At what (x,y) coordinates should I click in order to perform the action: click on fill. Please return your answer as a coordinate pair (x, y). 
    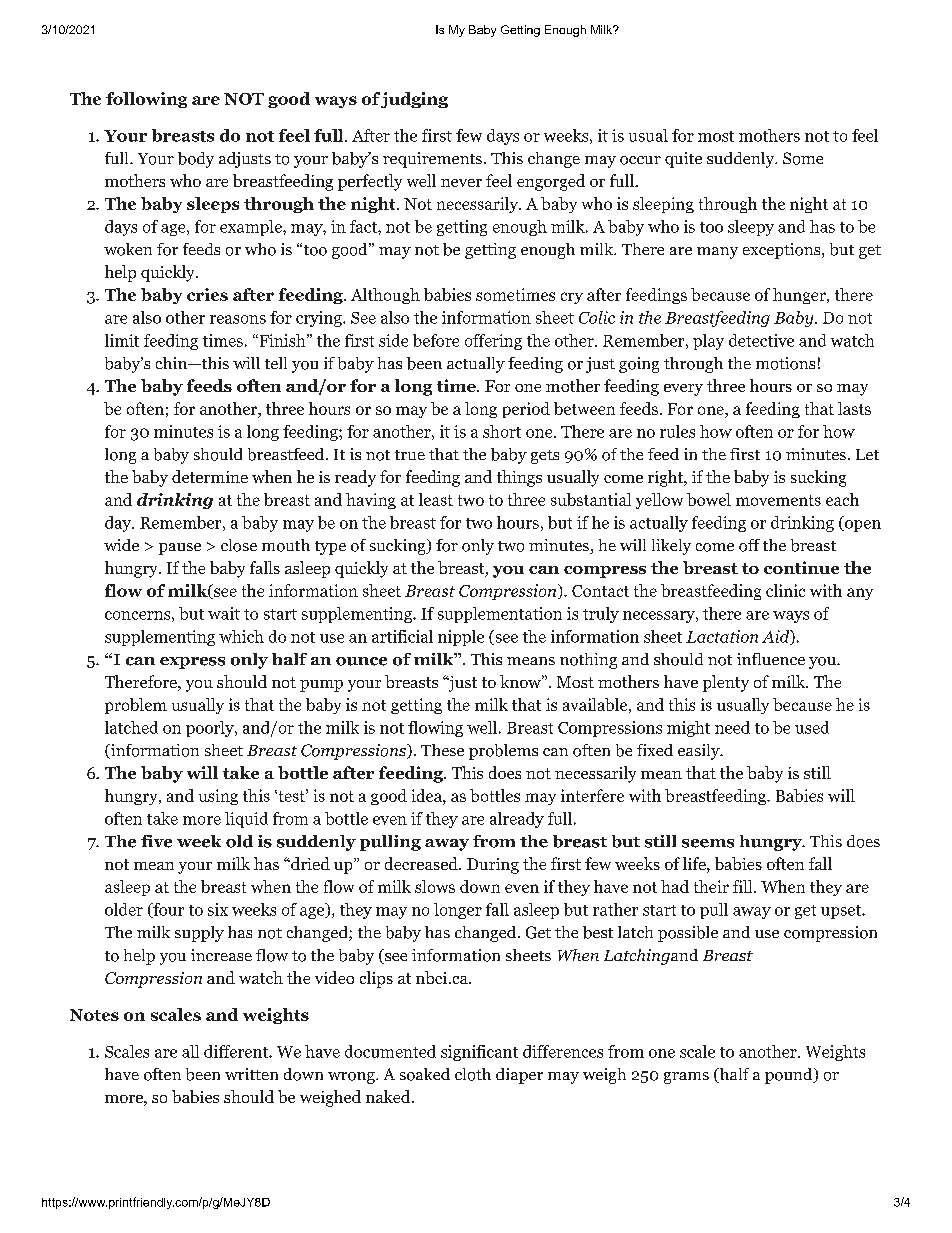
    Looking at the image, I should click on (744, 886).
